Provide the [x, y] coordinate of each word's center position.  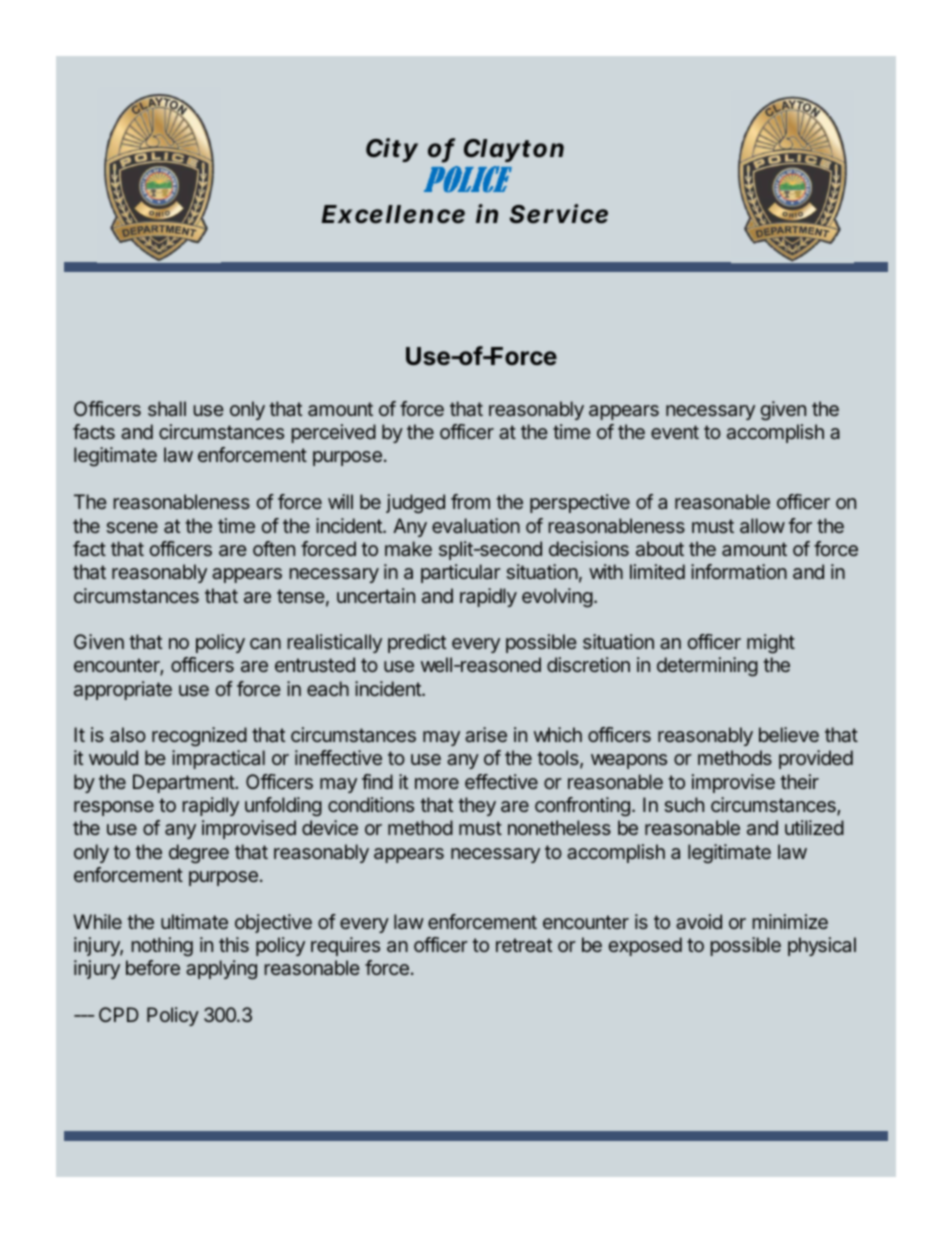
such [684, 804]
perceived [334, 433]
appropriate [123, 690]
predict [417, 643]
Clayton [514, 150]
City [392, 150]
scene [132, 527]
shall [167, 408]
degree [199, 854]
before [153, 967]
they [477, 806]
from [470, 501]
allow [762, 525]
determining [707, 667]
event [675, 432]
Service [559, 214]
